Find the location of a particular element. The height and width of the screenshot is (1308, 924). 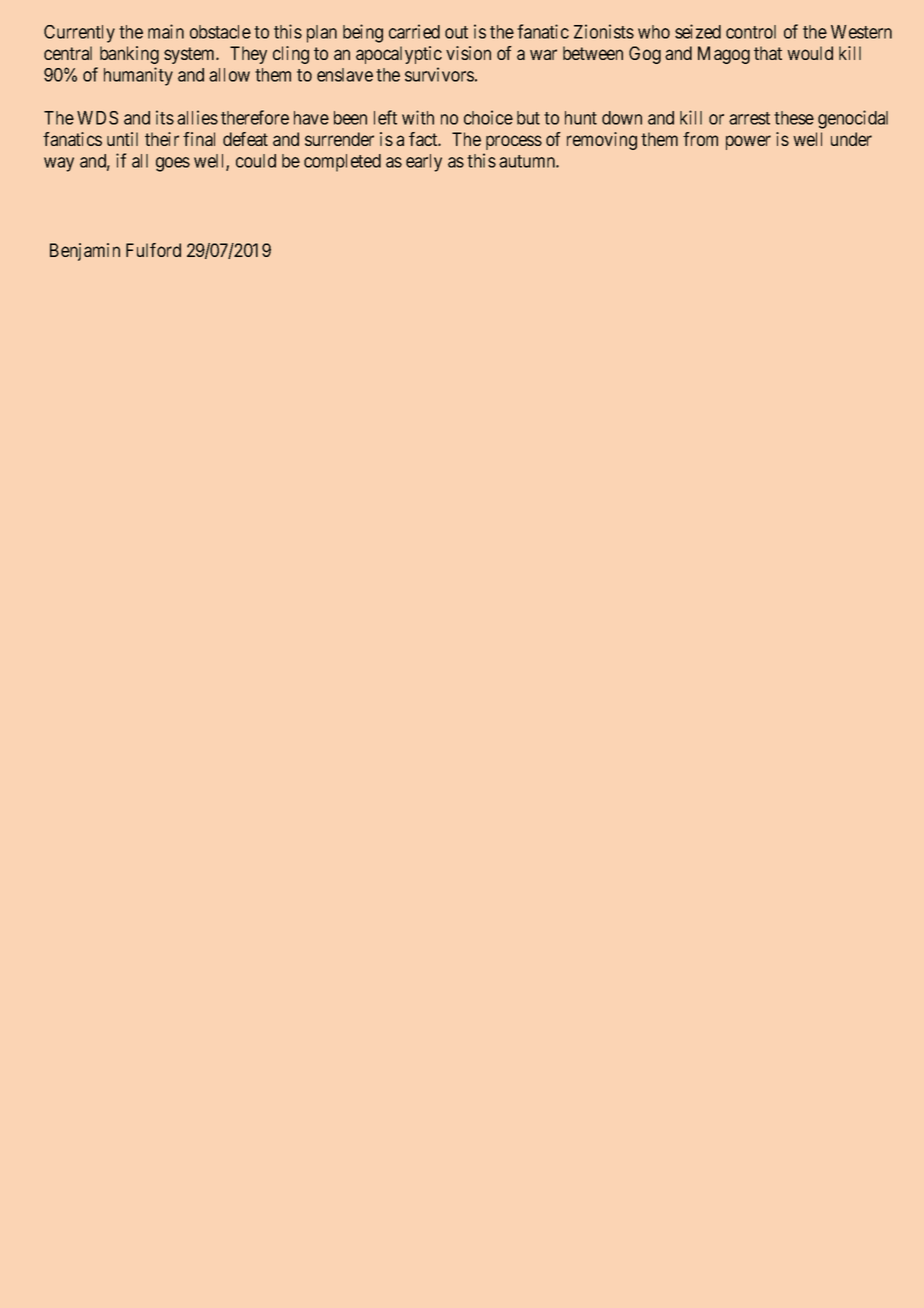

process is located at coordinates (514, 142).
